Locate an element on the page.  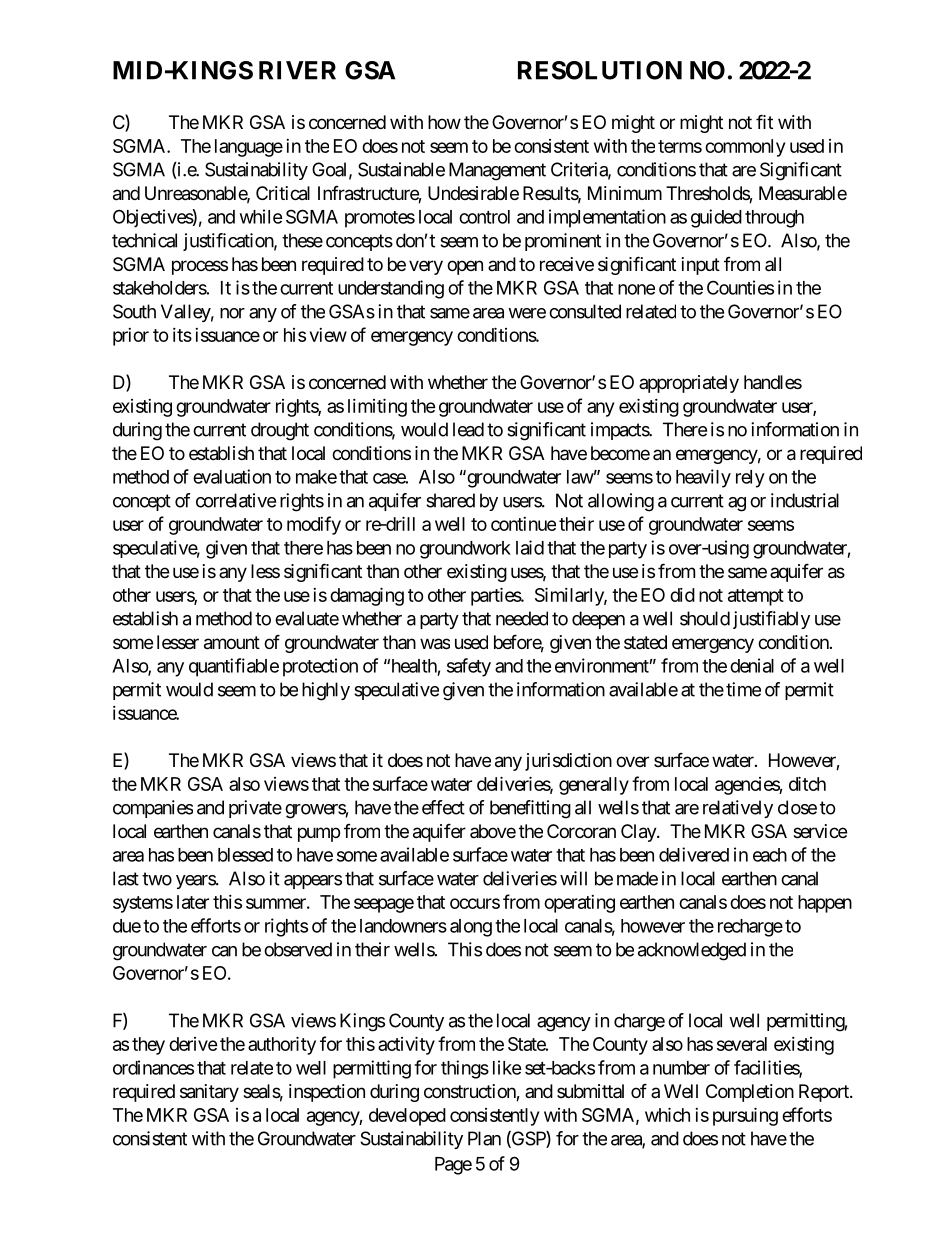
private is located at coordinates (255, 809).
